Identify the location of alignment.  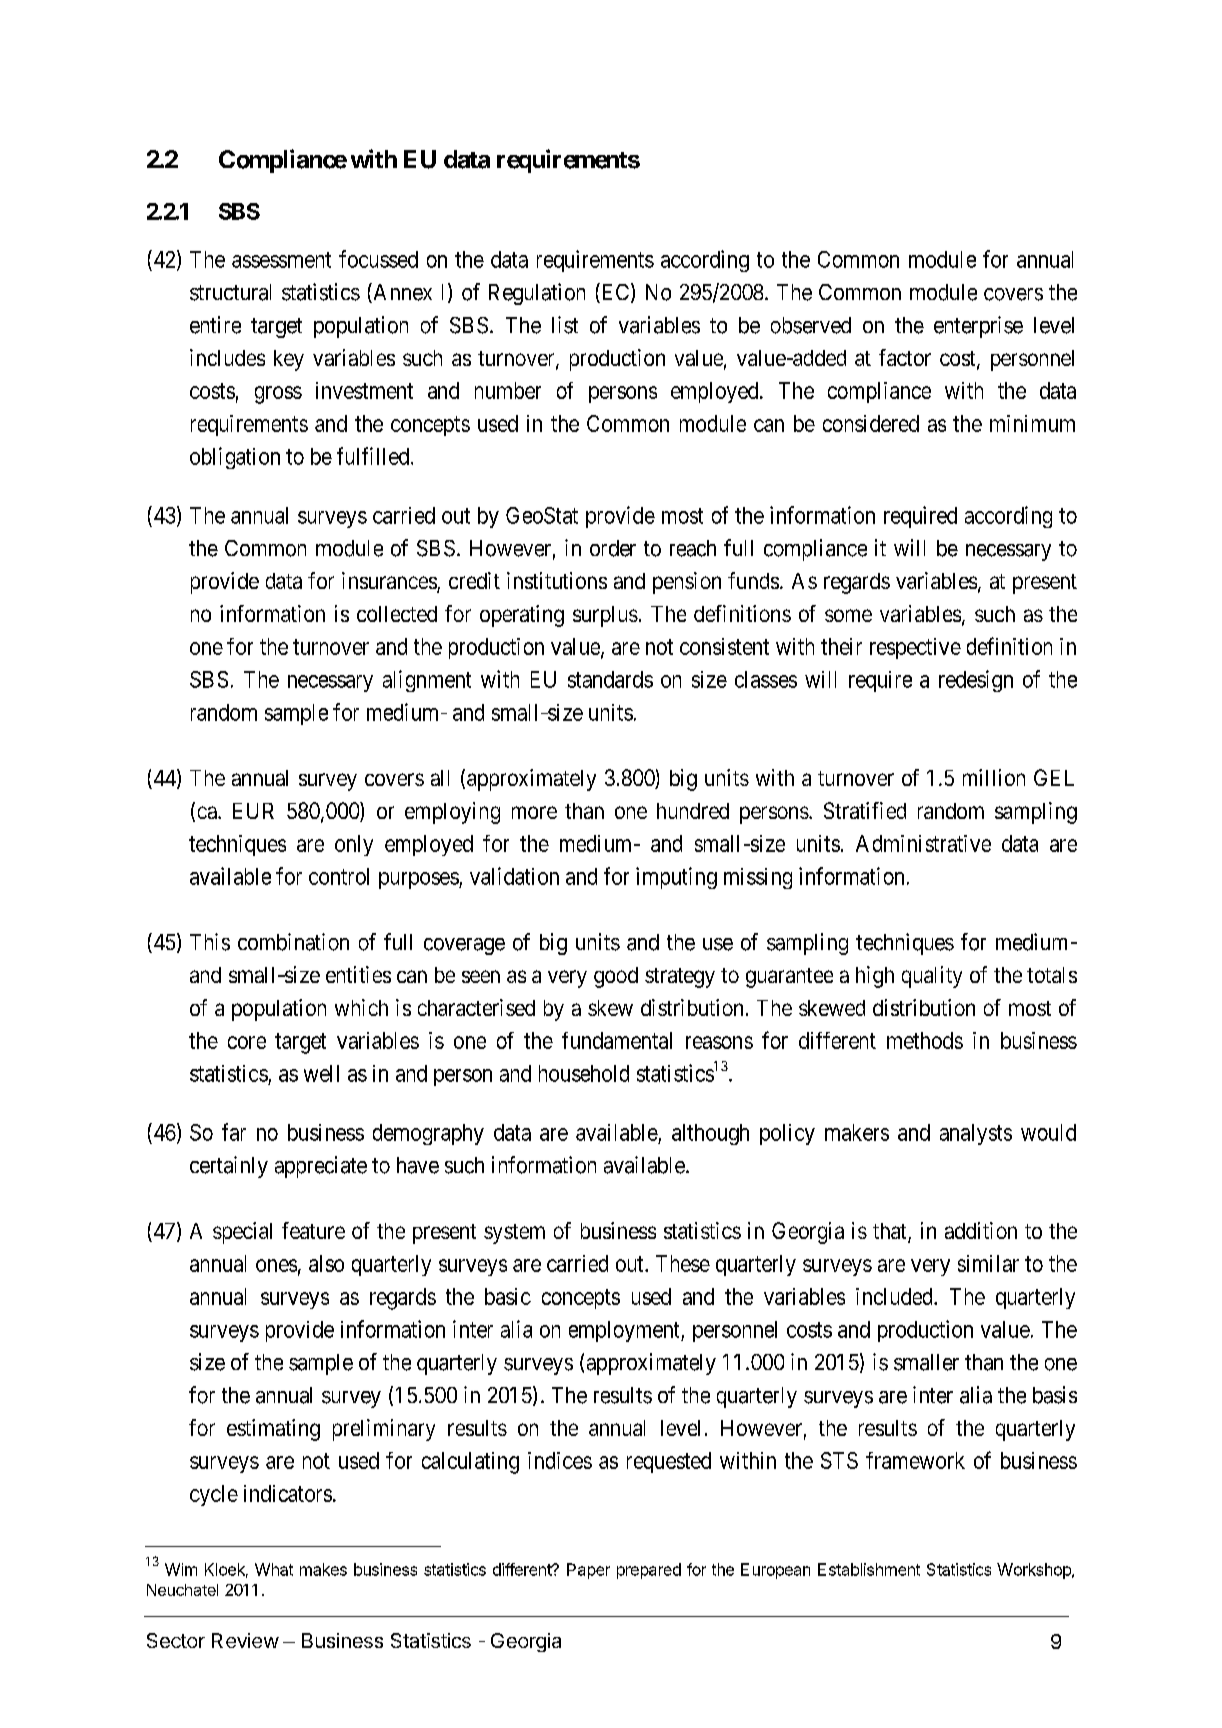
(427, 681).
